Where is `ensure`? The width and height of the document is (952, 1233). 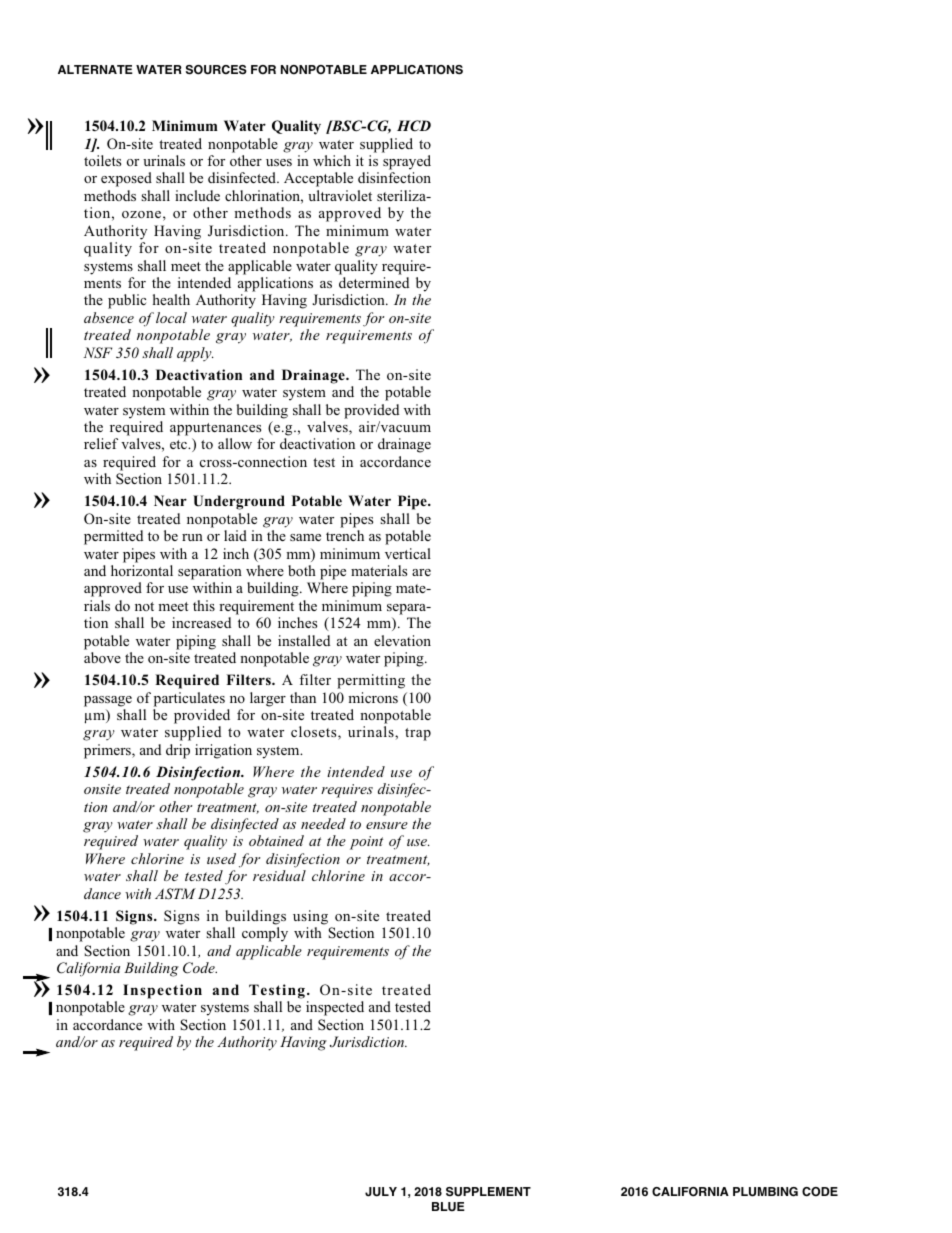
ensure is located at coordinates (387, 825).
